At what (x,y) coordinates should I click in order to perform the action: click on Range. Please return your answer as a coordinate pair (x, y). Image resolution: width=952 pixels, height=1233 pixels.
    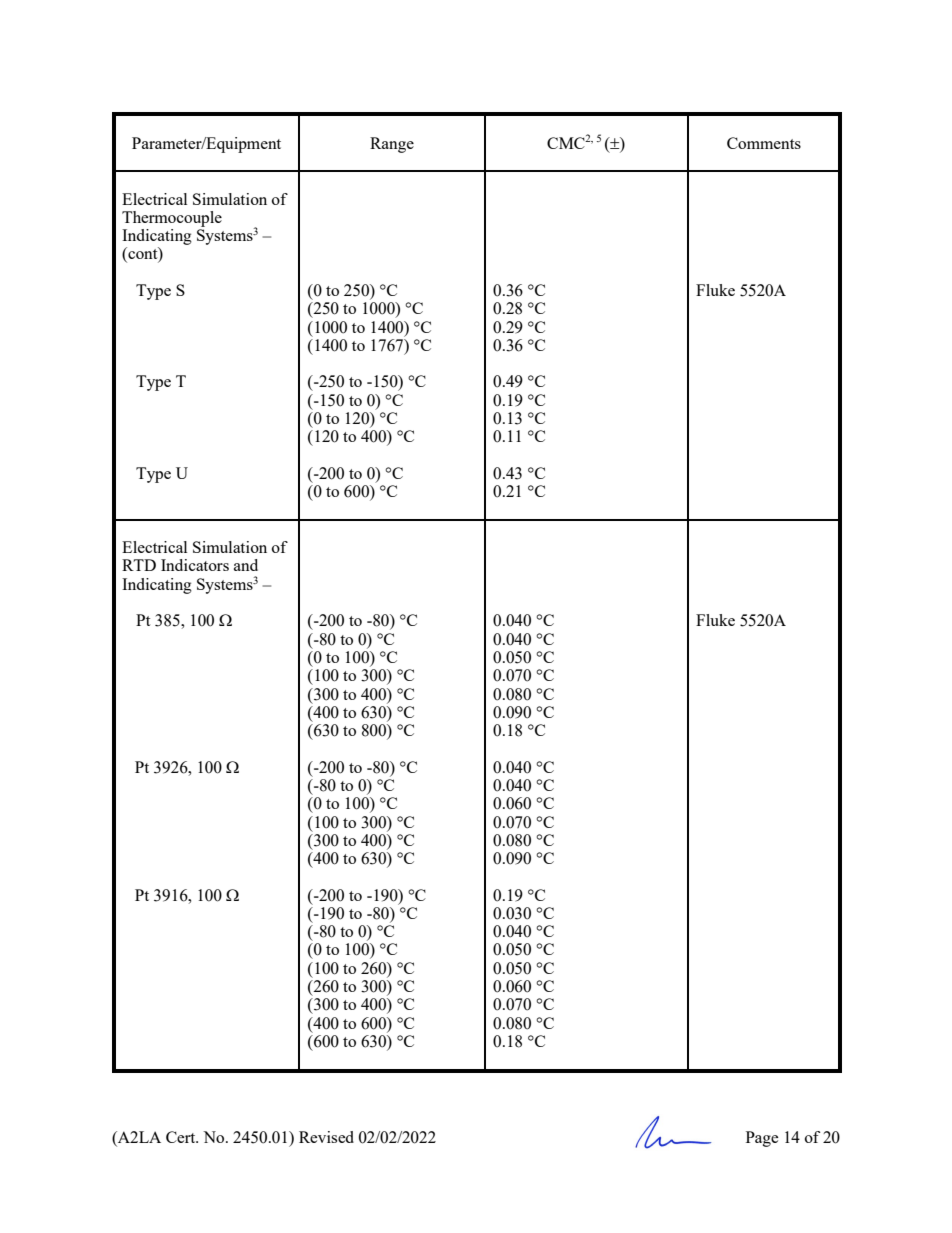
    Looking at the image, I should click on (392, 145).
